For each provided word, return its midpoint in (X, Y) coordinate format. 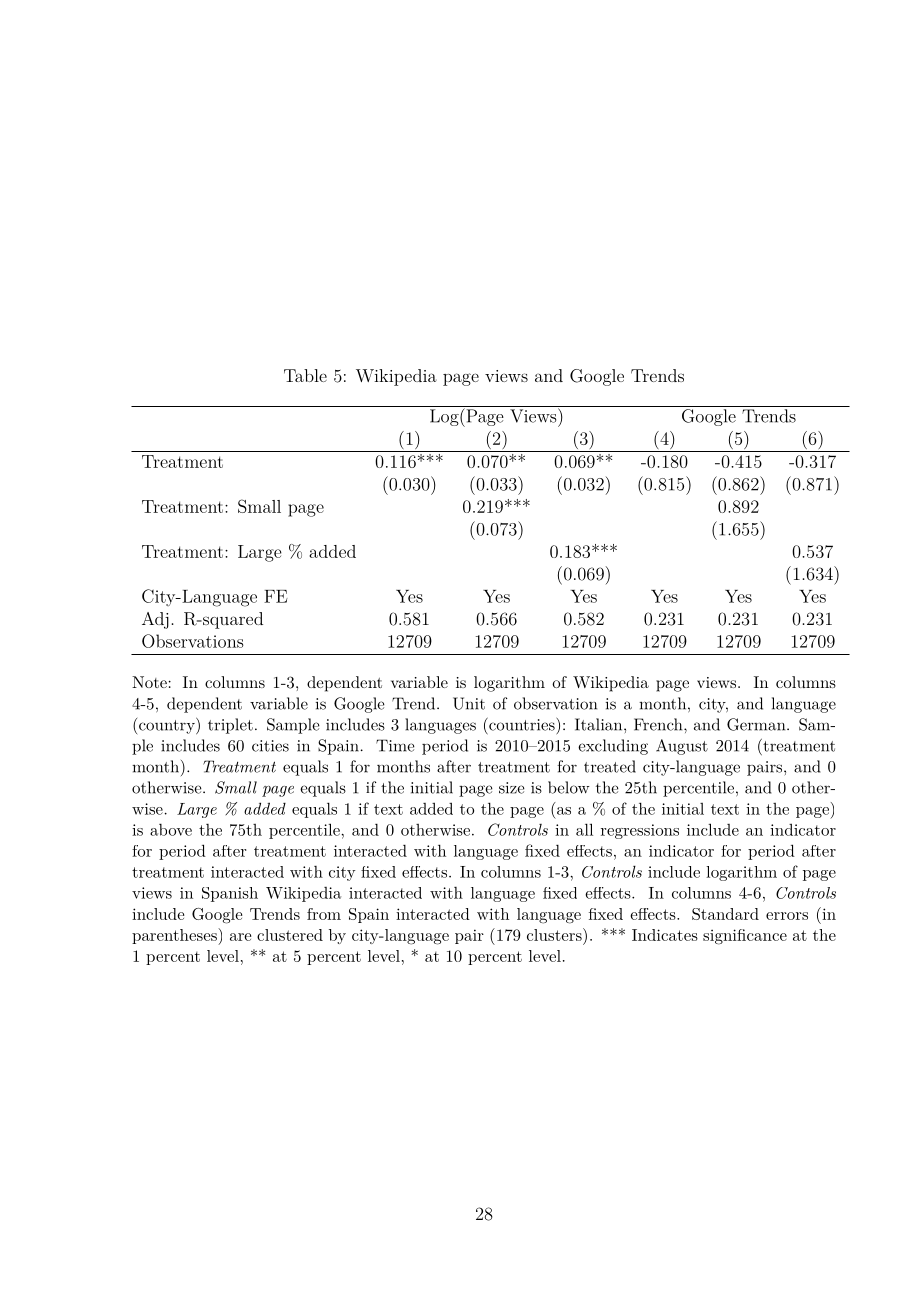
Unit (469, 703)
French (658, 724)
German (756, 724)
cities (270, 746)
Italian (598, 724)
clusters (554, 935)
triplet (230, 726)
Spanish (230, 894)
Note (149, 682)
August (682, 747)
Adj (155, 620)
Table (305, 375)
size (512, 788)
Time (395, 745)
